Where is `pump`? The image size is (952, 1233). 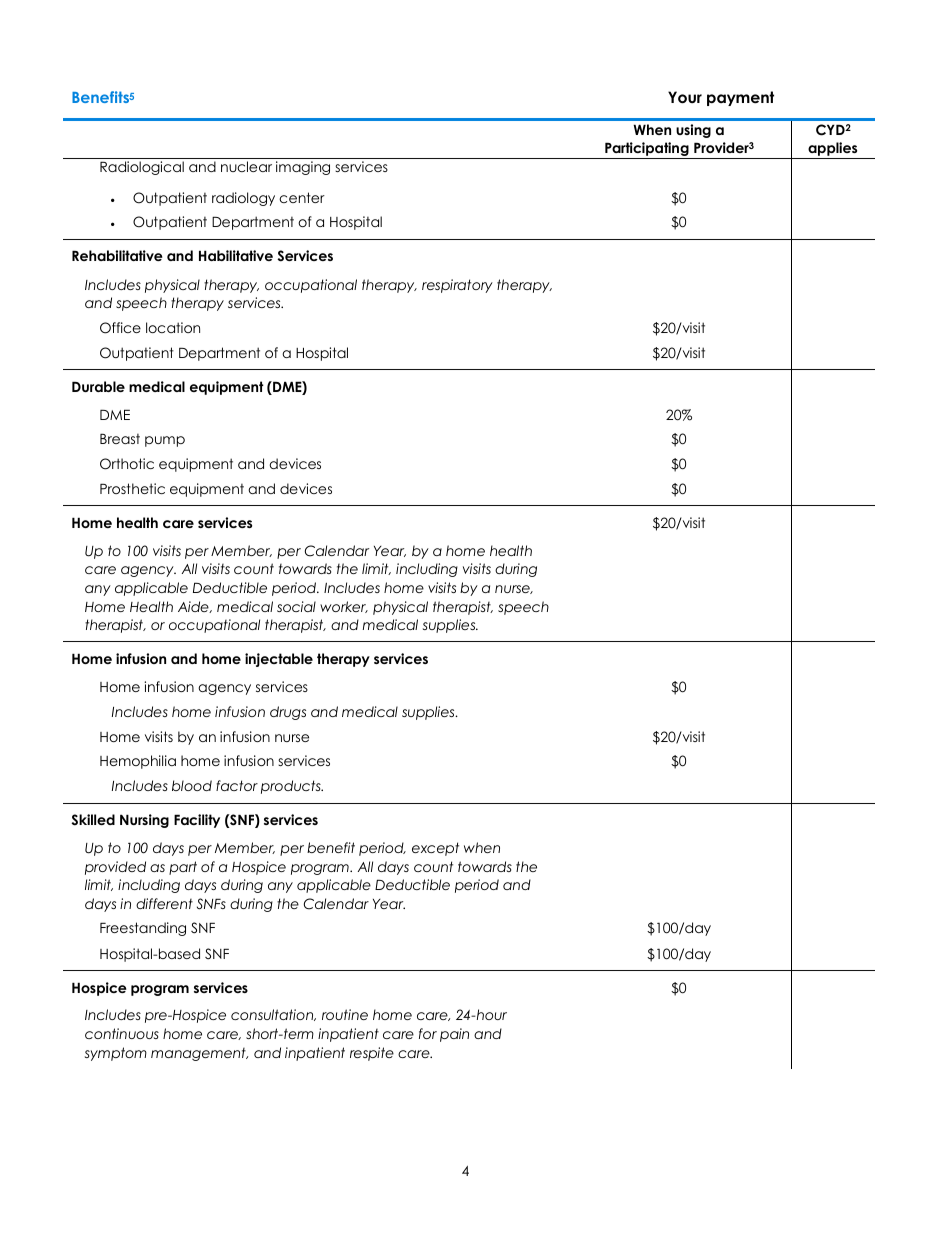 pump is located at coordinates (165, 441).
